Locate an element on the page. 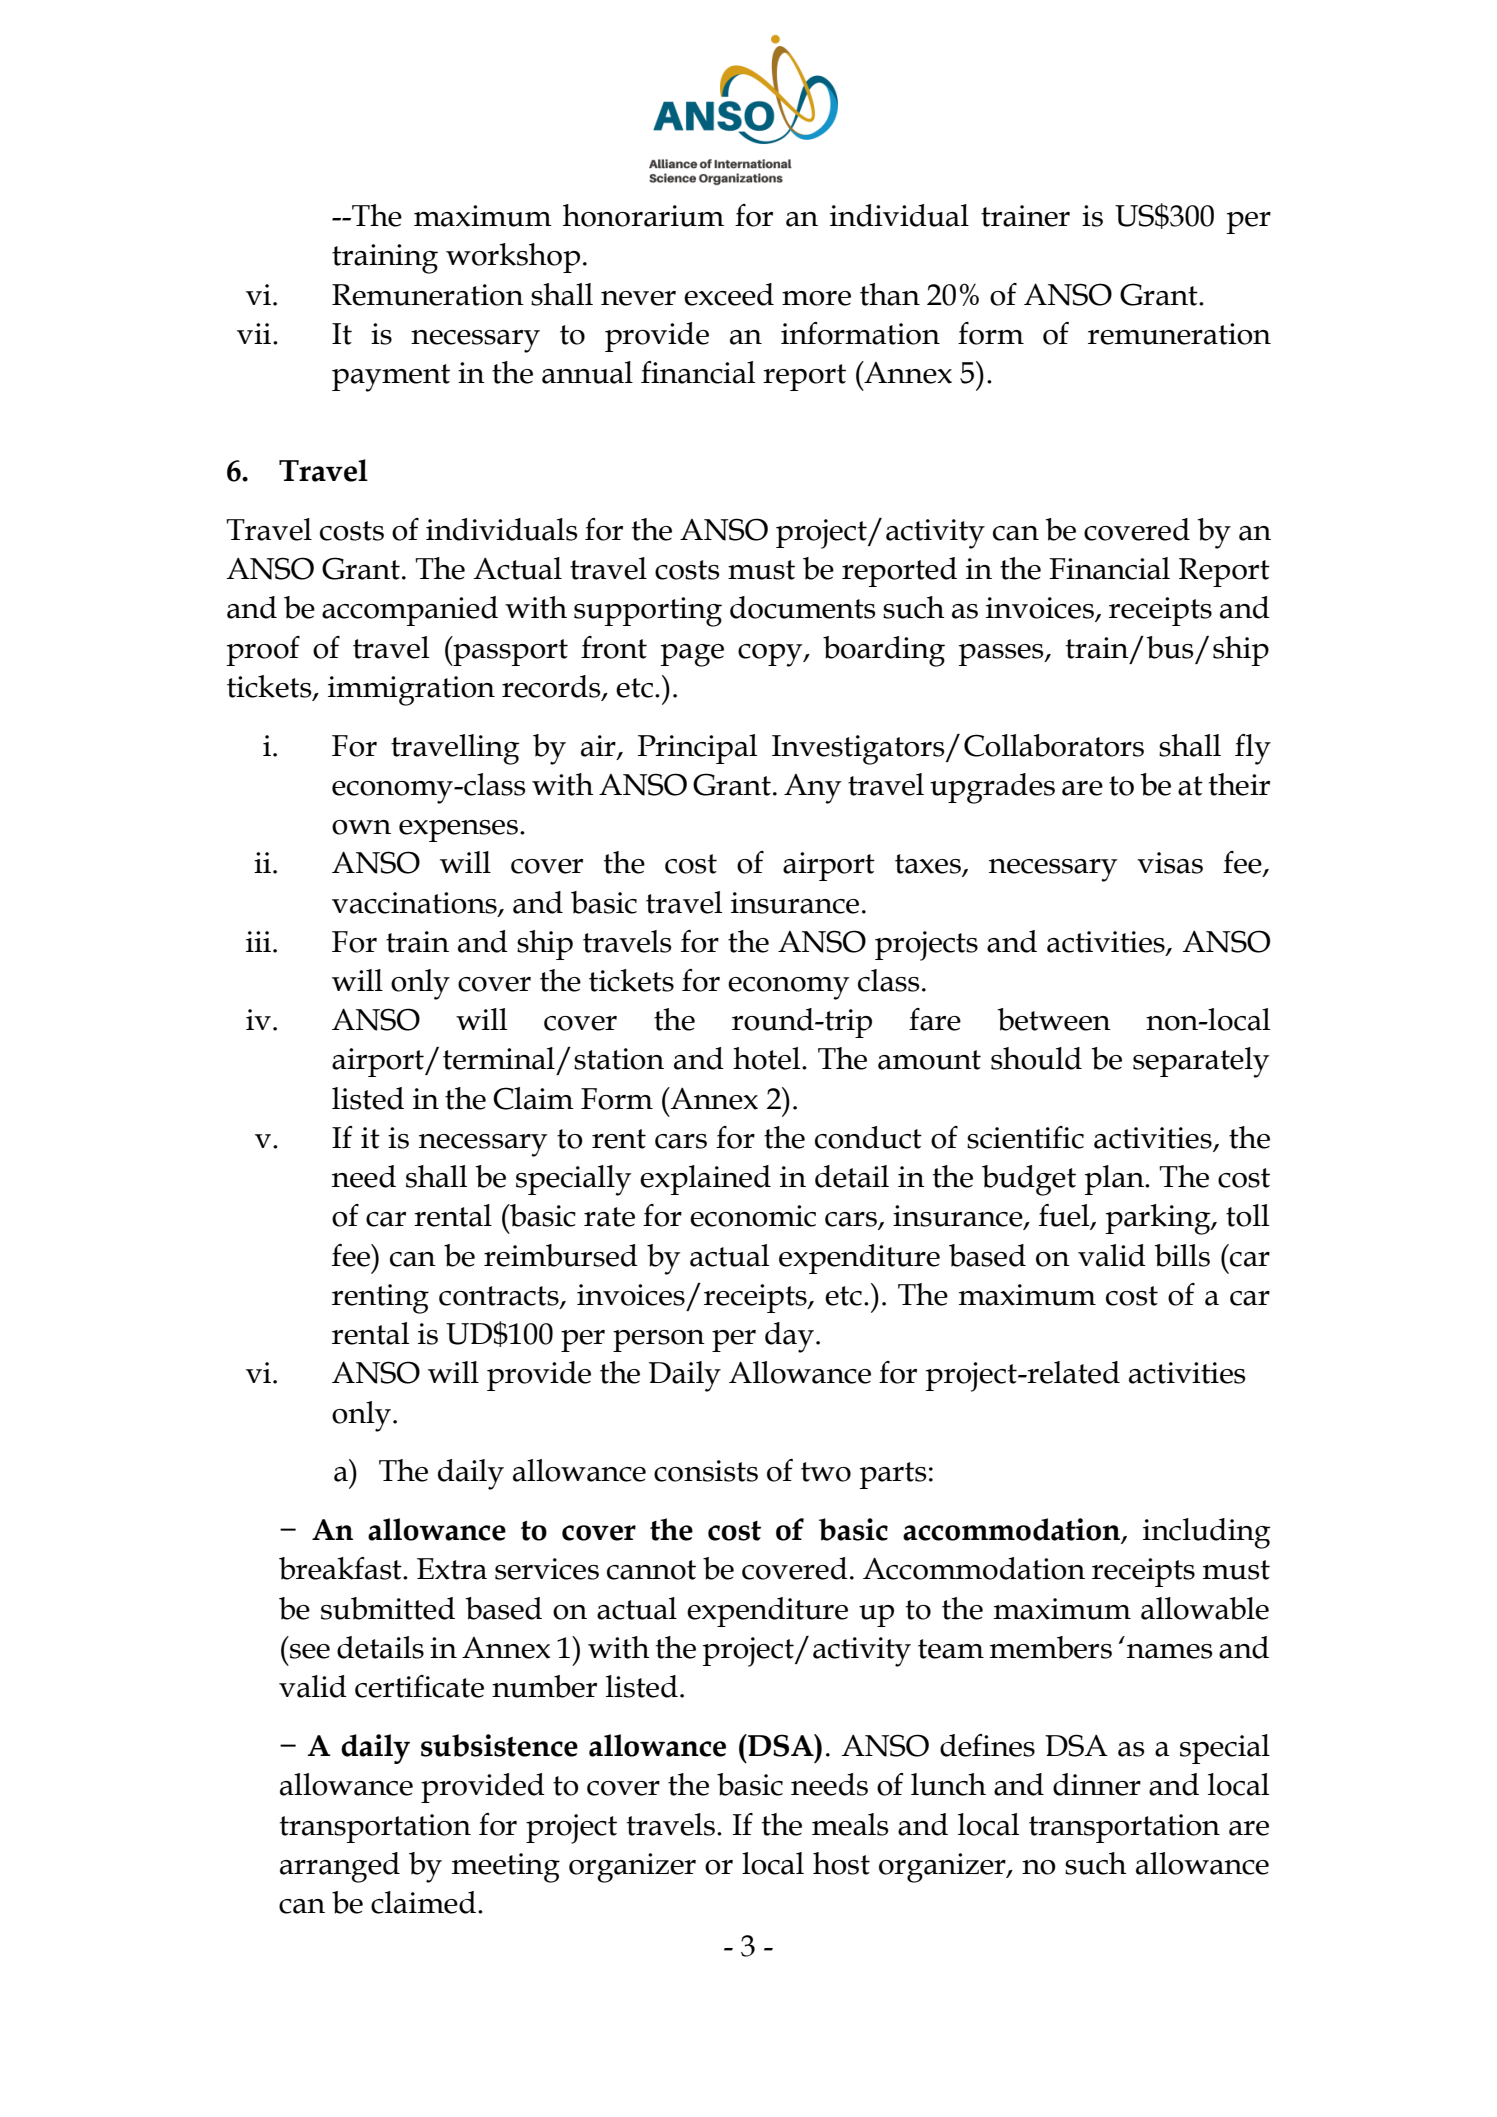  arranged is located at coordinates (340, 1867).
